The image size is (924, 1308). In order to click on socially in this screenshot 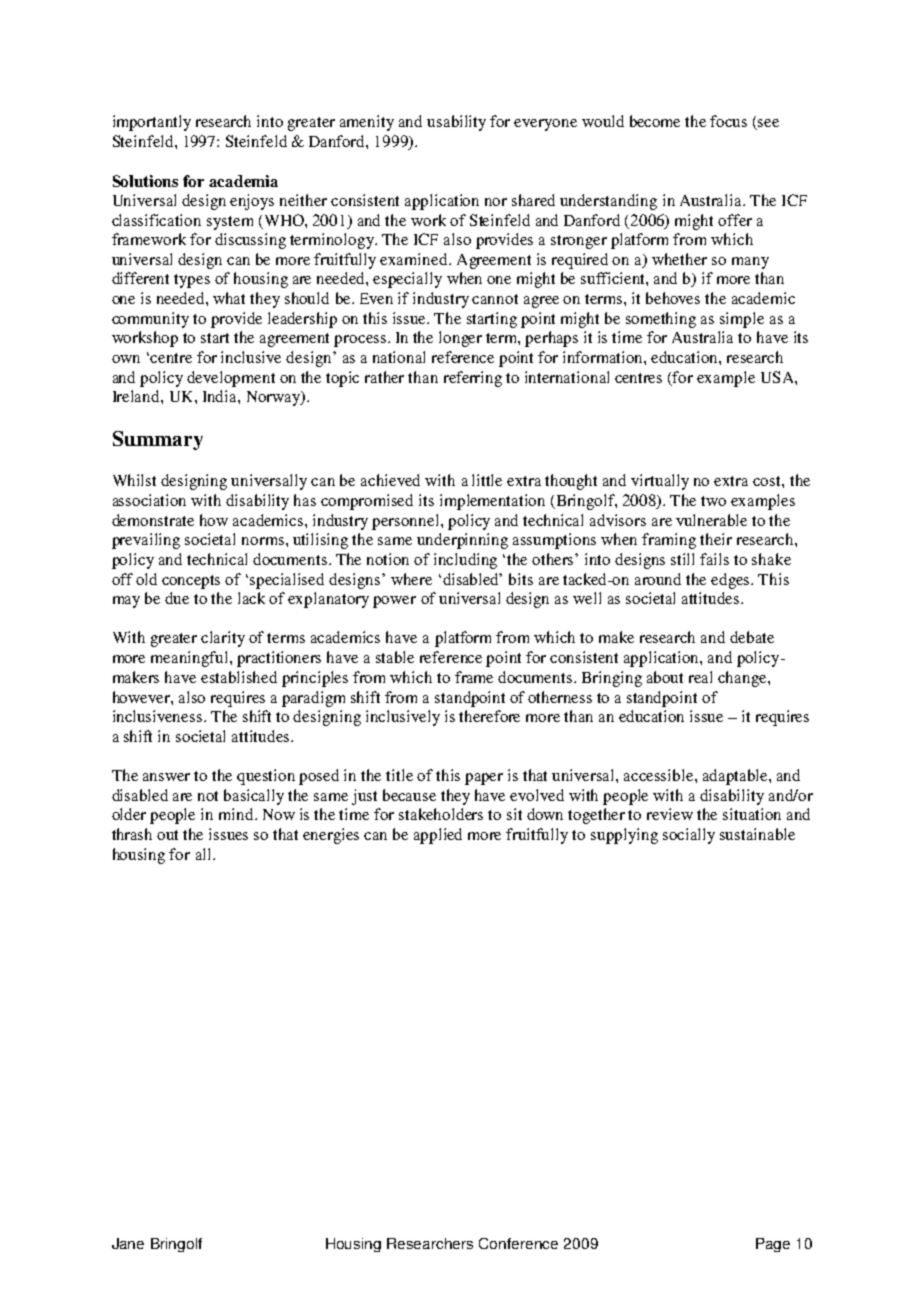, I will do `click(689, 836)`.
